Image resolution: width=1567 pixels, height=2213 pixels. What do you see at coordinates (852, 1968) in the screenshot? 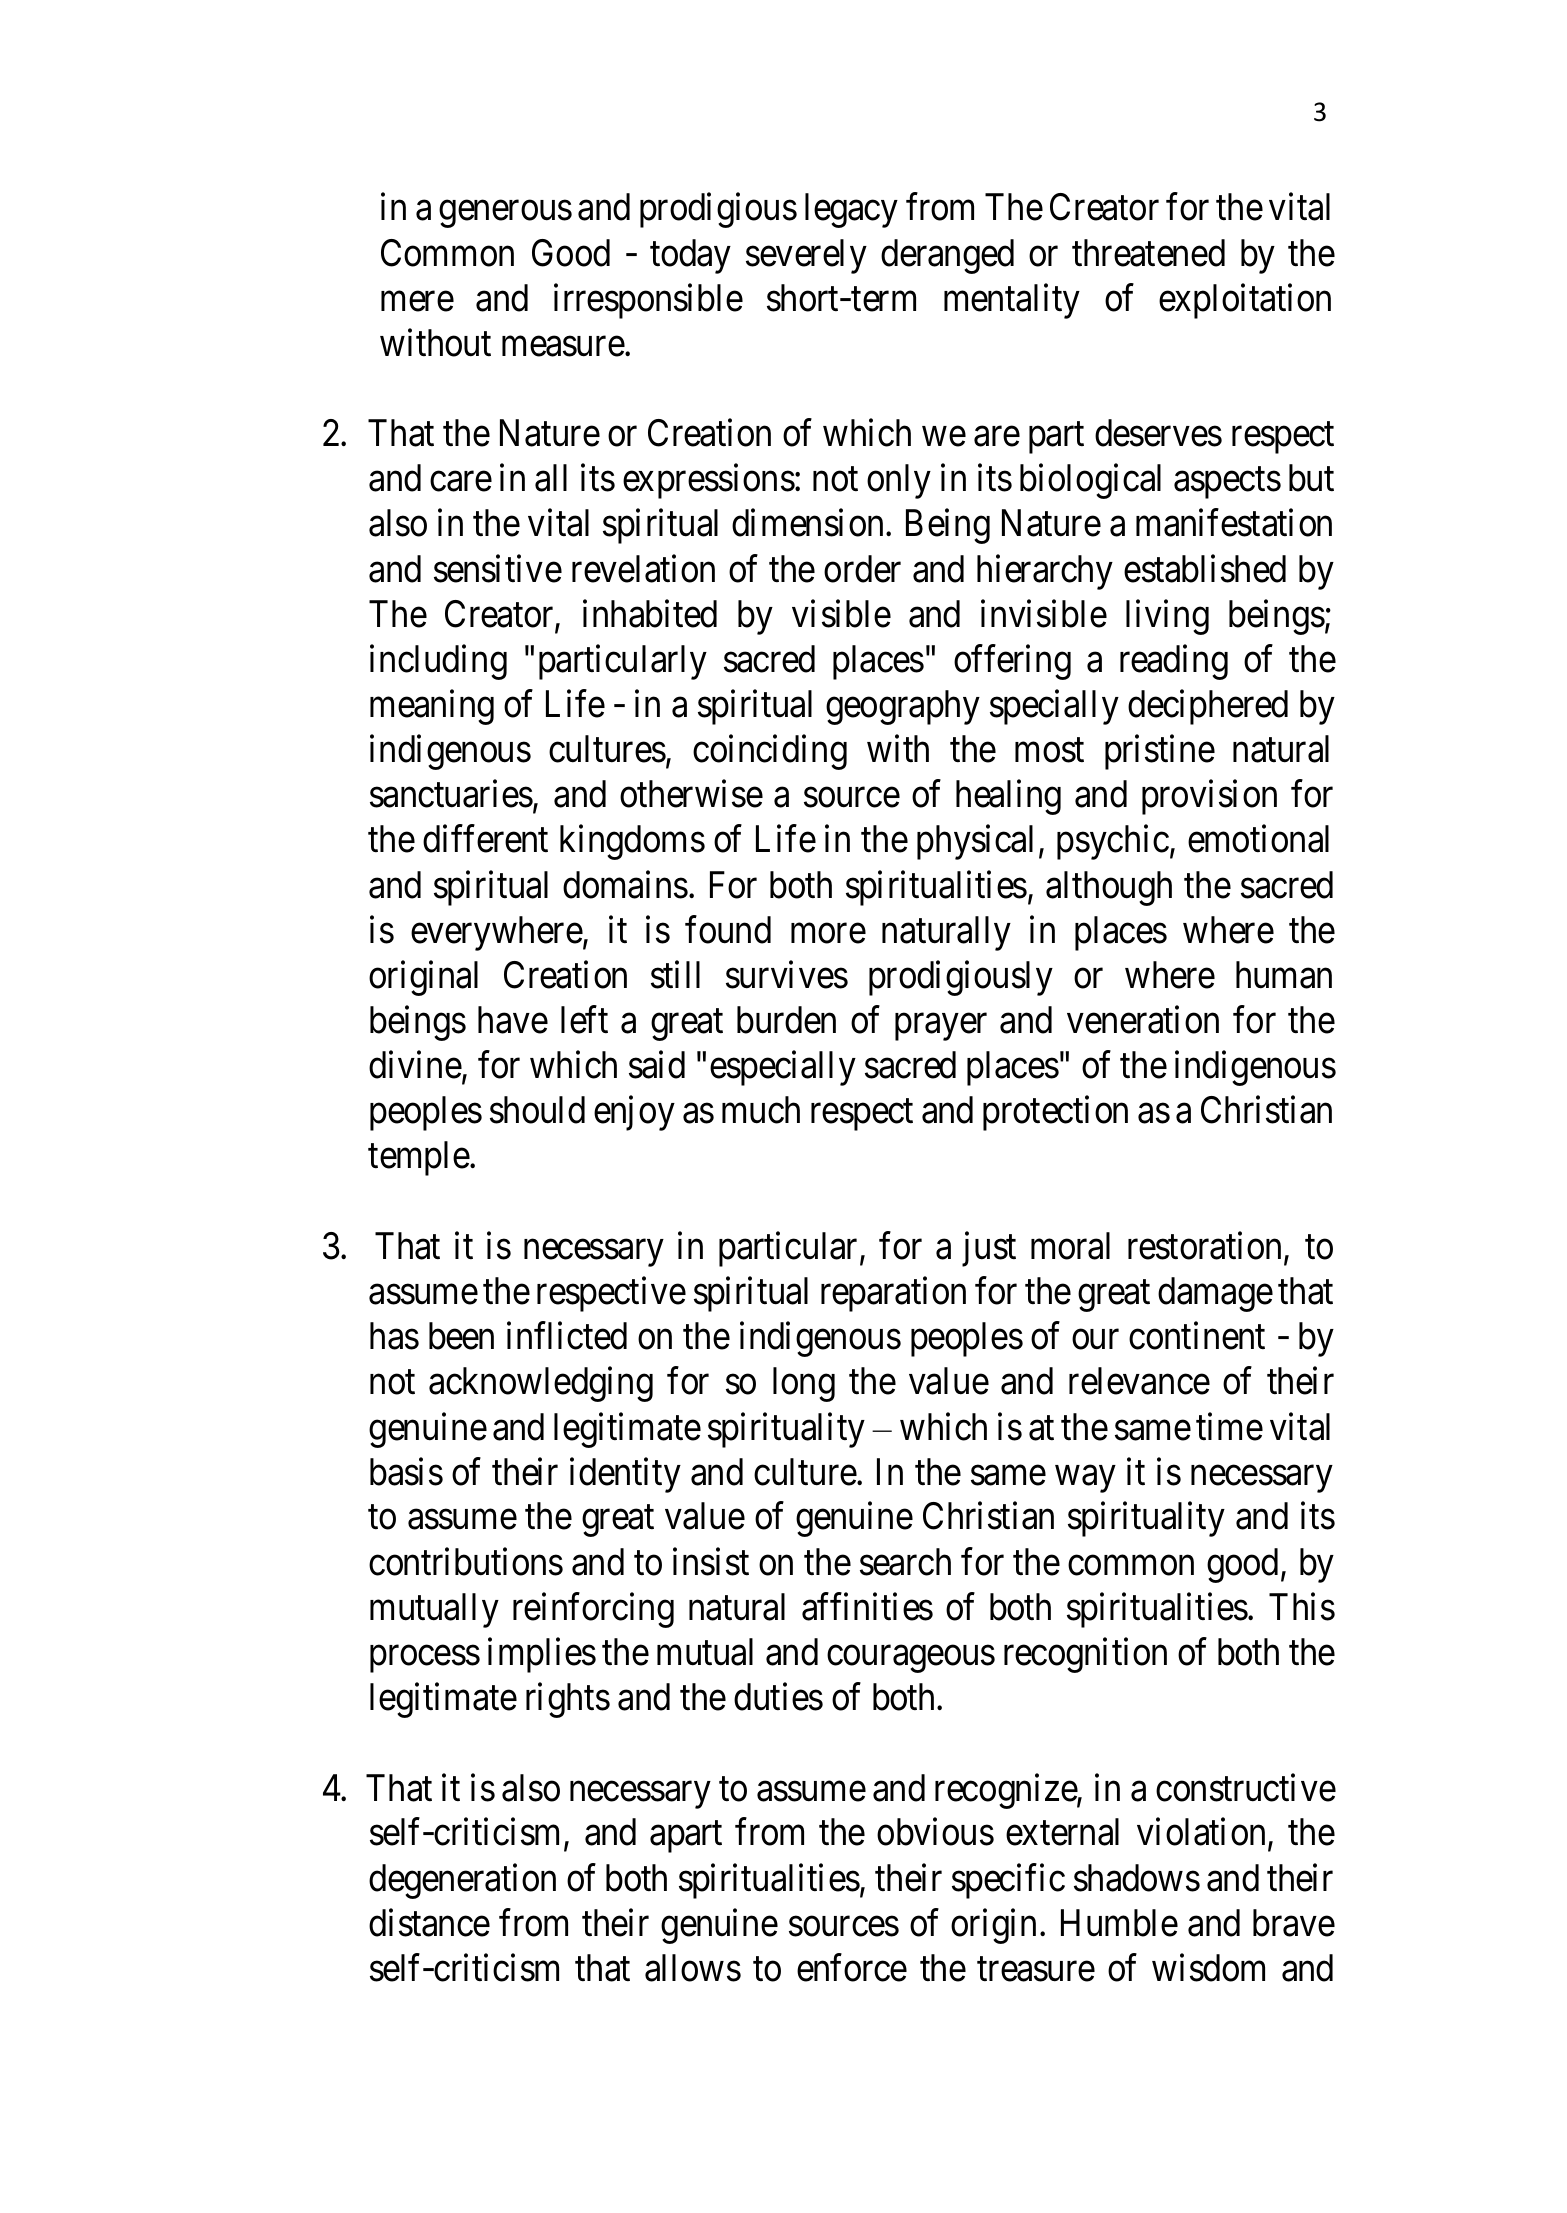
I see `enforce` at bounding box center [852, 1968].
